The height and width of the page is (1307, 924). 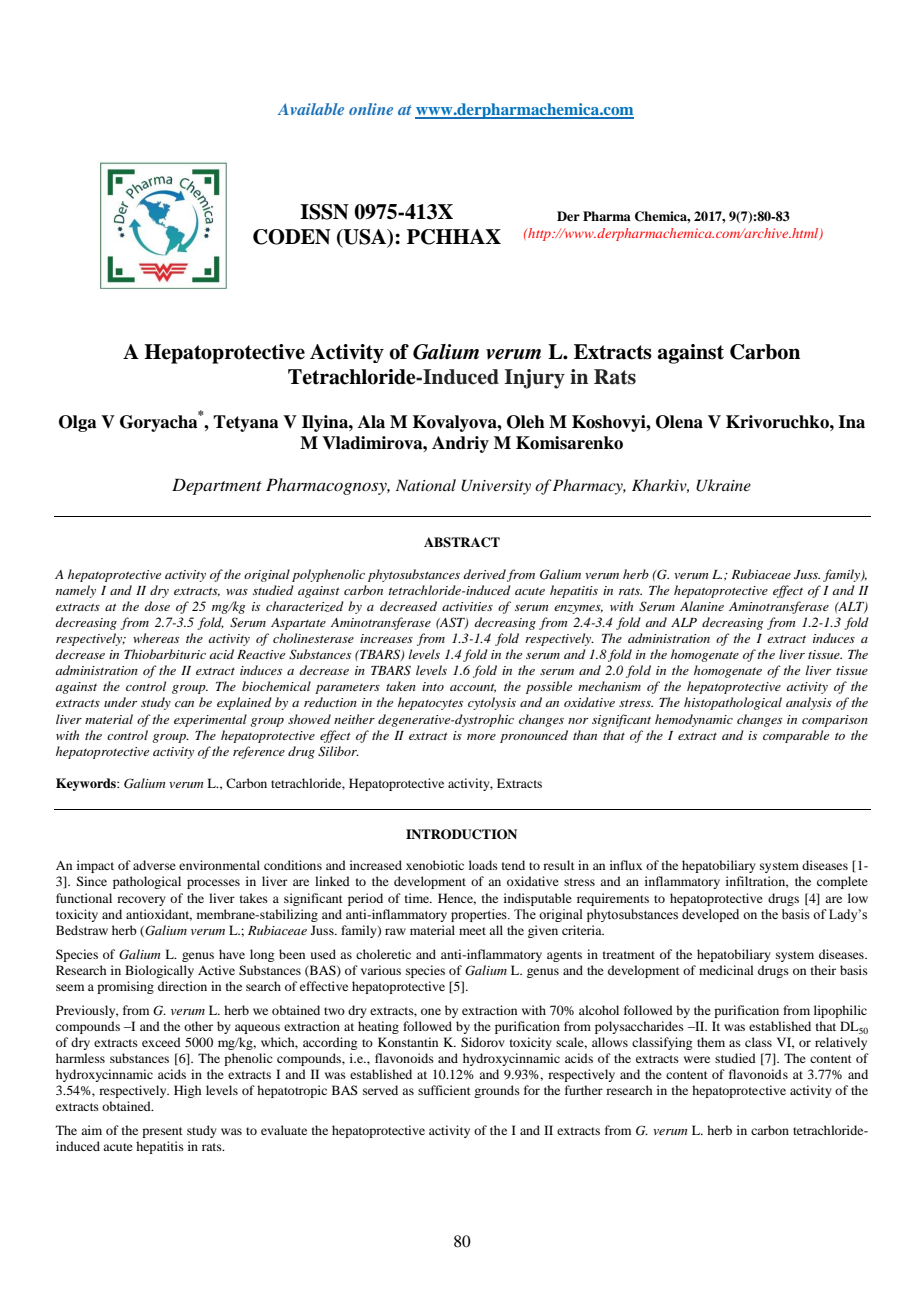 What do you see at coordinates (78, 423) in the page?
I see `Olga` at bounding box center [78, 423].
